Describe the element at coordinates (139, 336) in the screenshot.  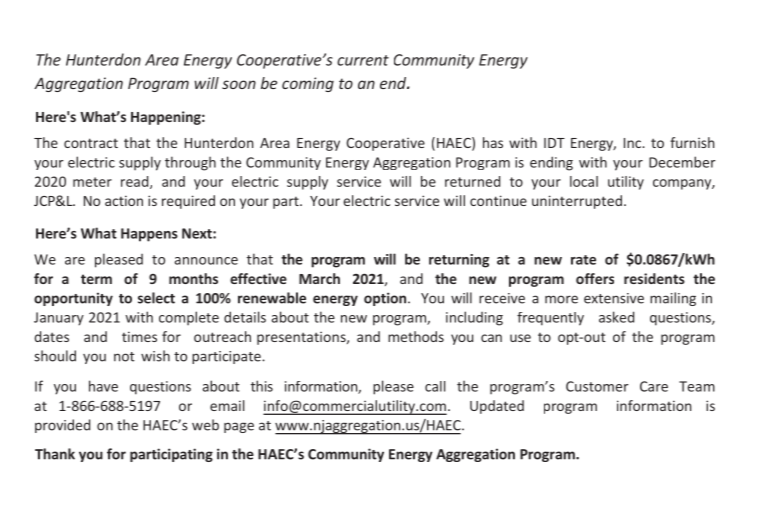
I see `times` at that location.
